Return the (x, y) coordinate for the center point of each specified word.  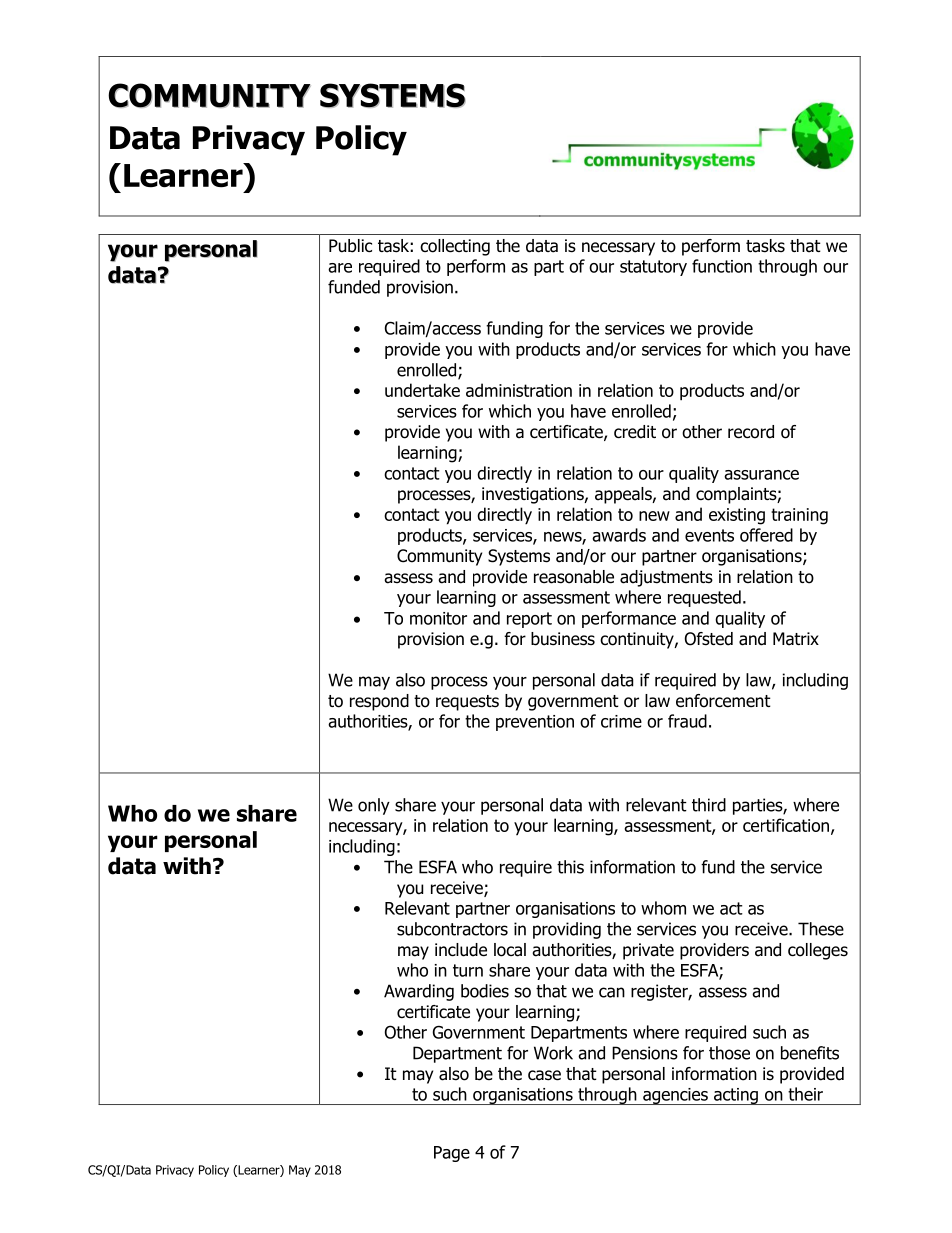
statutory (653, 268)
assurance (761, 475)
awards (619, 535)
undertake (422, 390)
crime (621, 721)
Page (452, 1154)
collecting (455, 247)
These (821, 929)
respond (379, 702)
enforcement (723, 701)
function (722, 266)
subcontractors (452, 929)
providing (567, 930)
